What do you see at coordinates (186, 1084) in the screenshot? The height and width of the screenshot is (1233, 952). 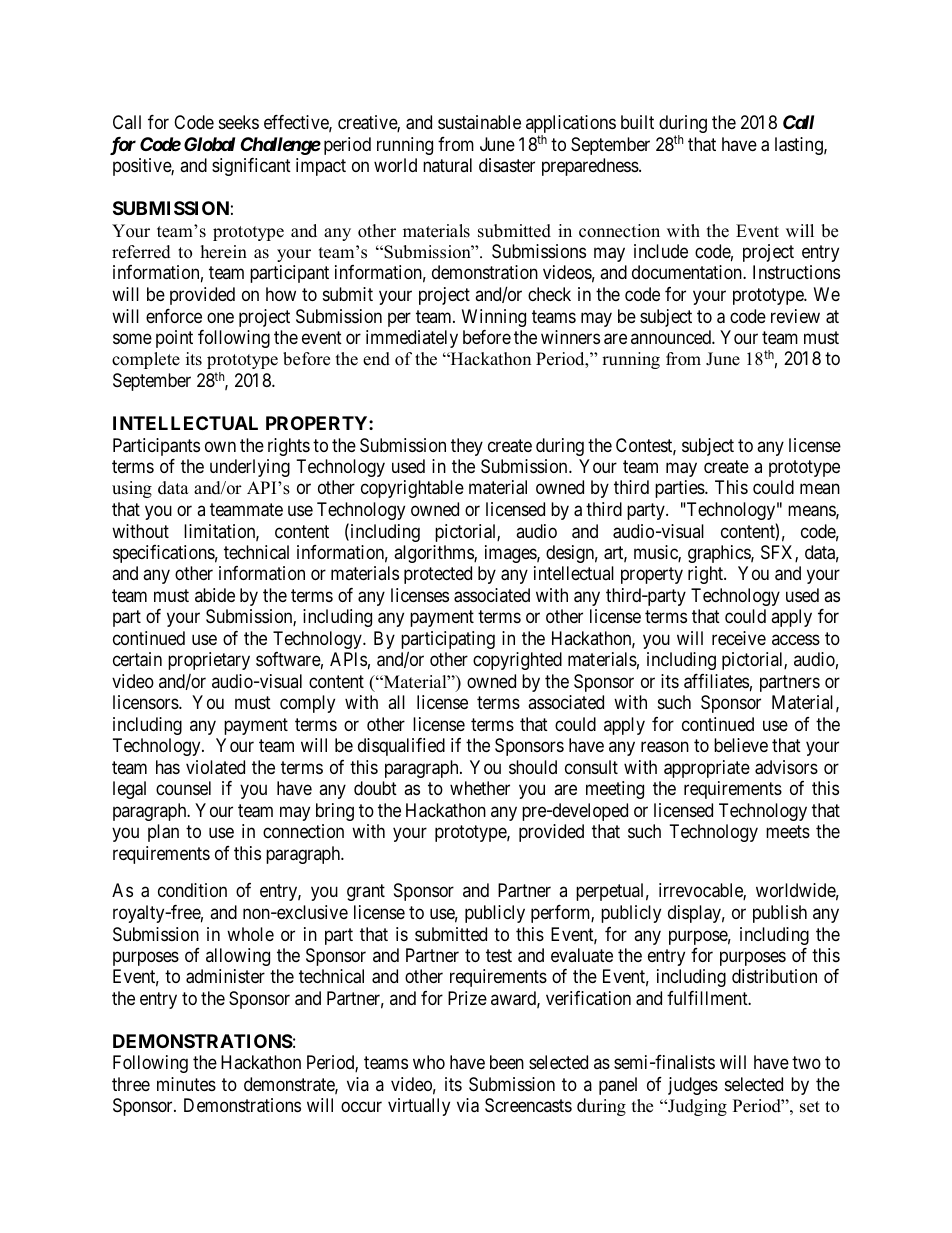 I see `minutes` at bounding box center [186, 1084].
